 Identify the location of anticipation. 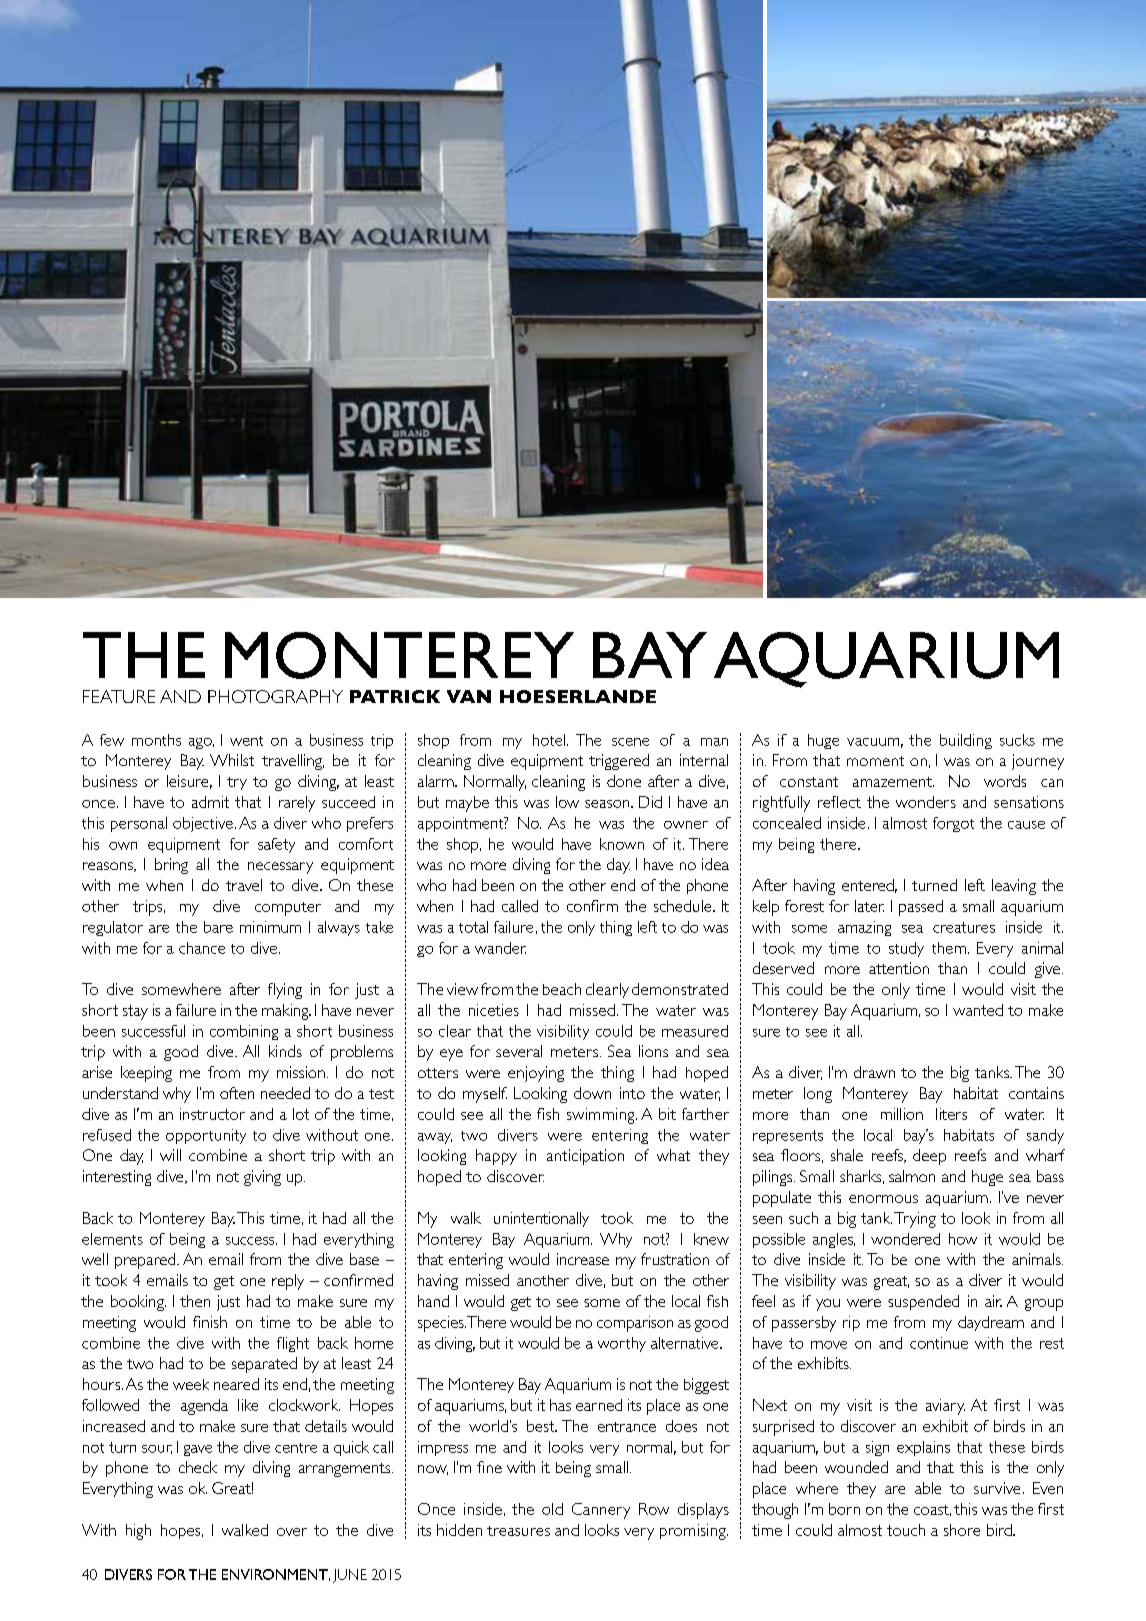
(585, 1157).
